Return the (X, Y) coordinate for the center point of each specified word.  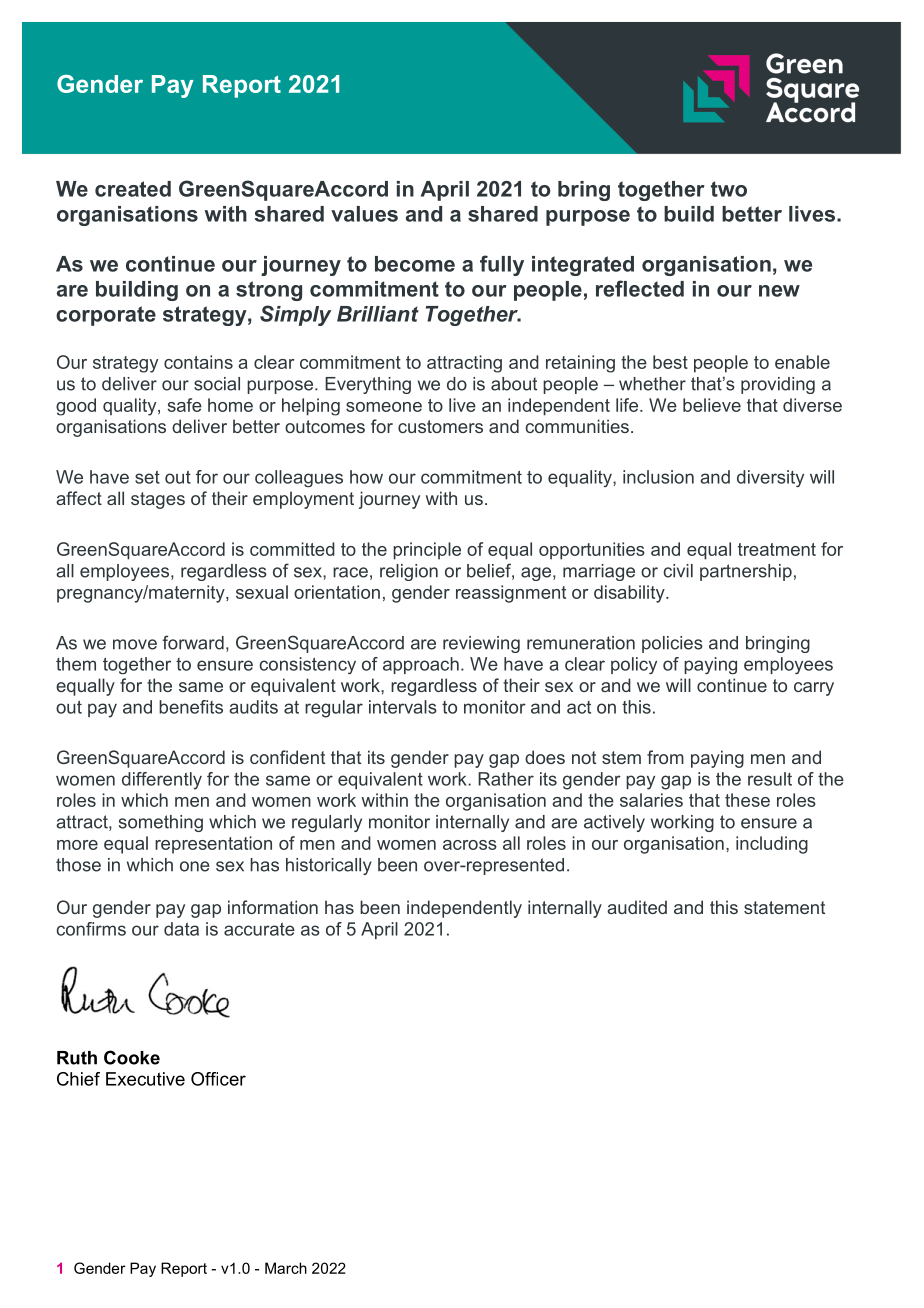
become (415, 264)
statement (784, 907)
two (729, 189)
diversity (770, 478)
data (181, 929)
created (133, 189)
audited (637, 907)
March (286, 1268)
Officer (218, 1079)
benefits (191, 707)
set (147, 477)
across (470, 845)
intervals (403, 707)
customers (440, 426)
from (665, 757)
